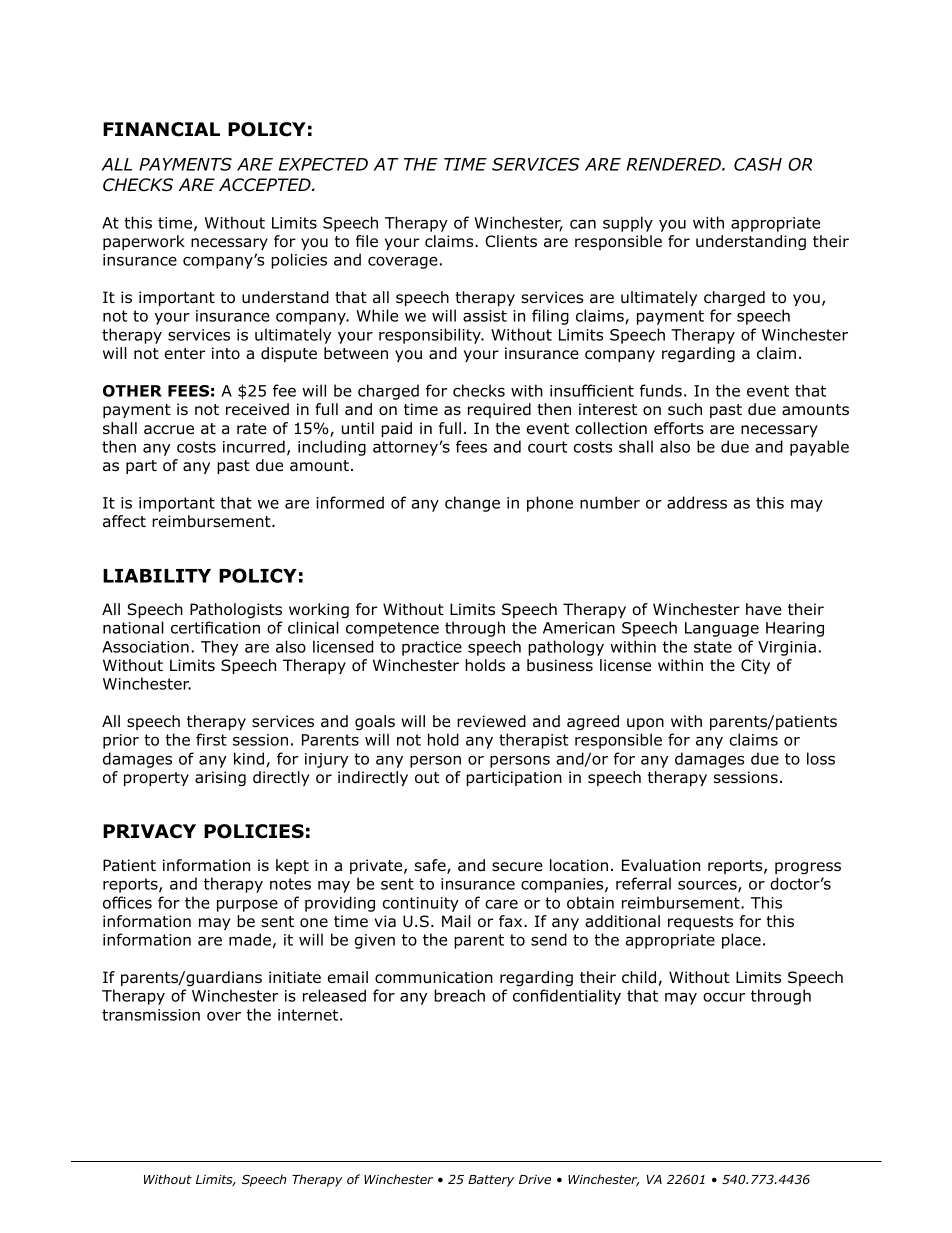 The height and width of the page is (1233, 952). Describe the element at coordinates (220, 779) in the page. I see `arising` at that location.
